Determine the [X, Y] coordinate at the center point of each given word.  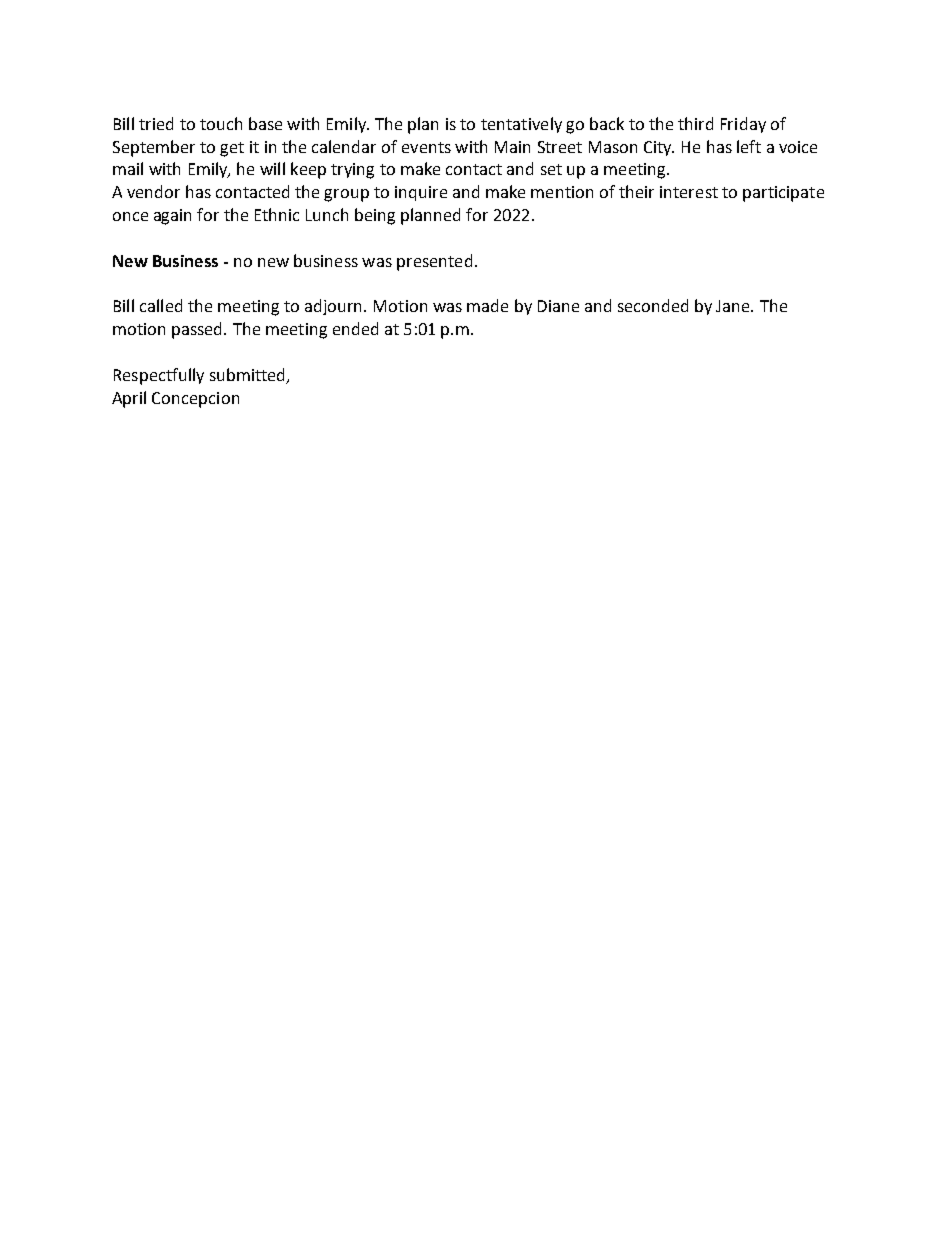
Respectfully [159, 376]
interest [689, 192]
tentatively [521, 125]
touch [221, 123]
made [487, 305]
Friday [743, 125]
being [375, 216]
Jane [734, 306]
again [172, 217]
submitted [247, 374]
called [161, 305]
